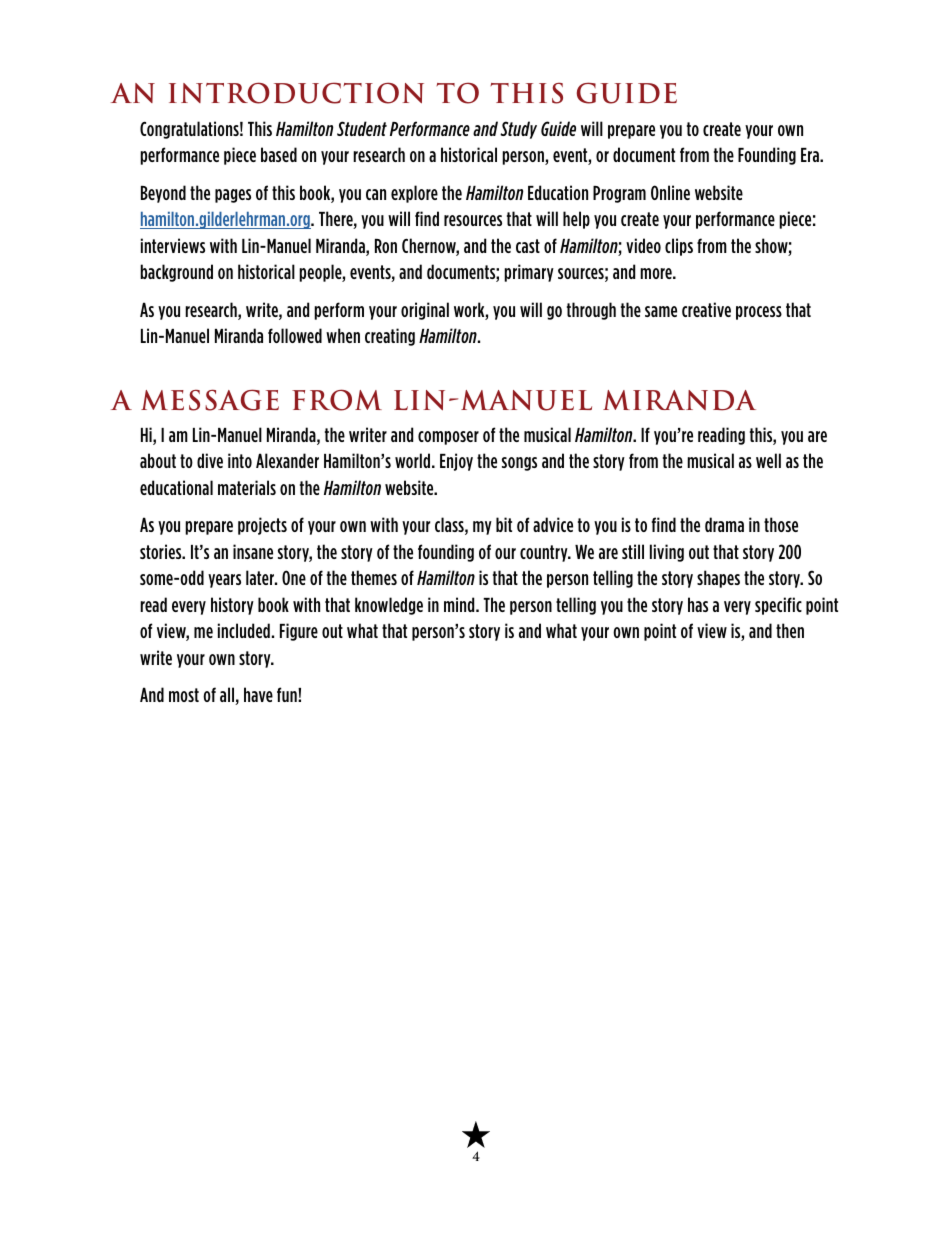 The width and height of the page is (952, 1233). What do you see at coordinates (790, 630) in the page?
I see `then` at bounding box center [790, 630].
